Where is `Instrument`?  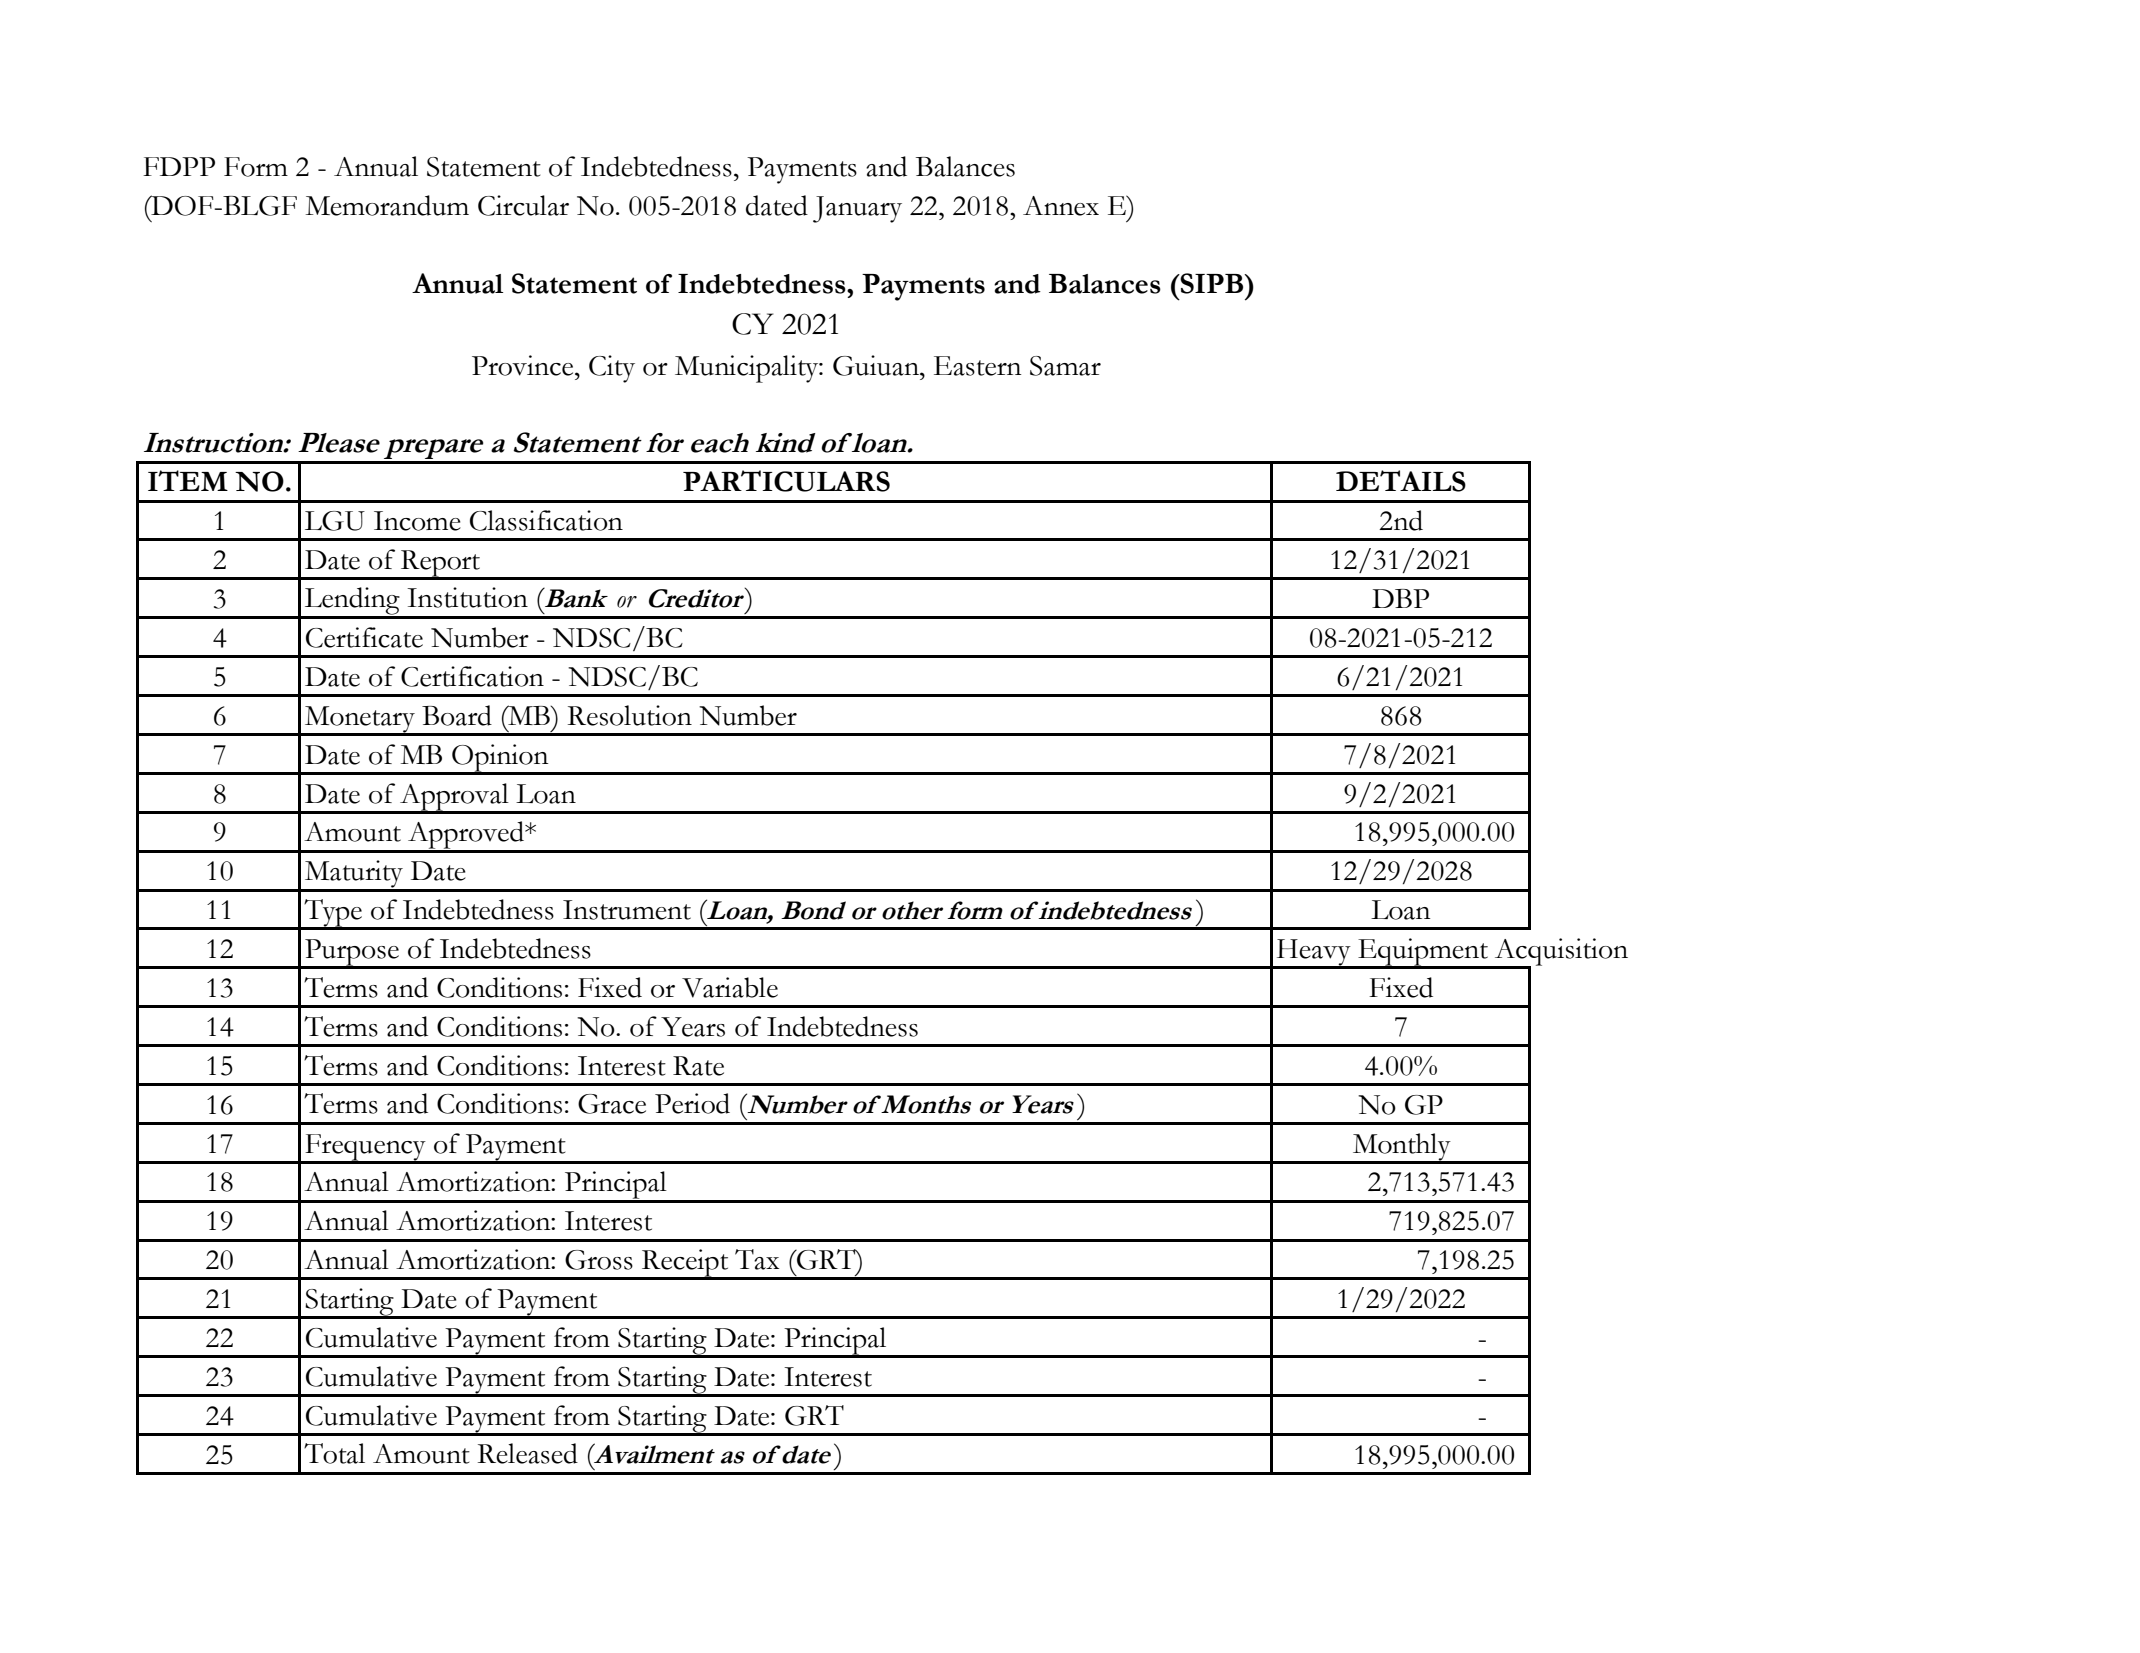
Instrument is located at coordinates (627, 910).
